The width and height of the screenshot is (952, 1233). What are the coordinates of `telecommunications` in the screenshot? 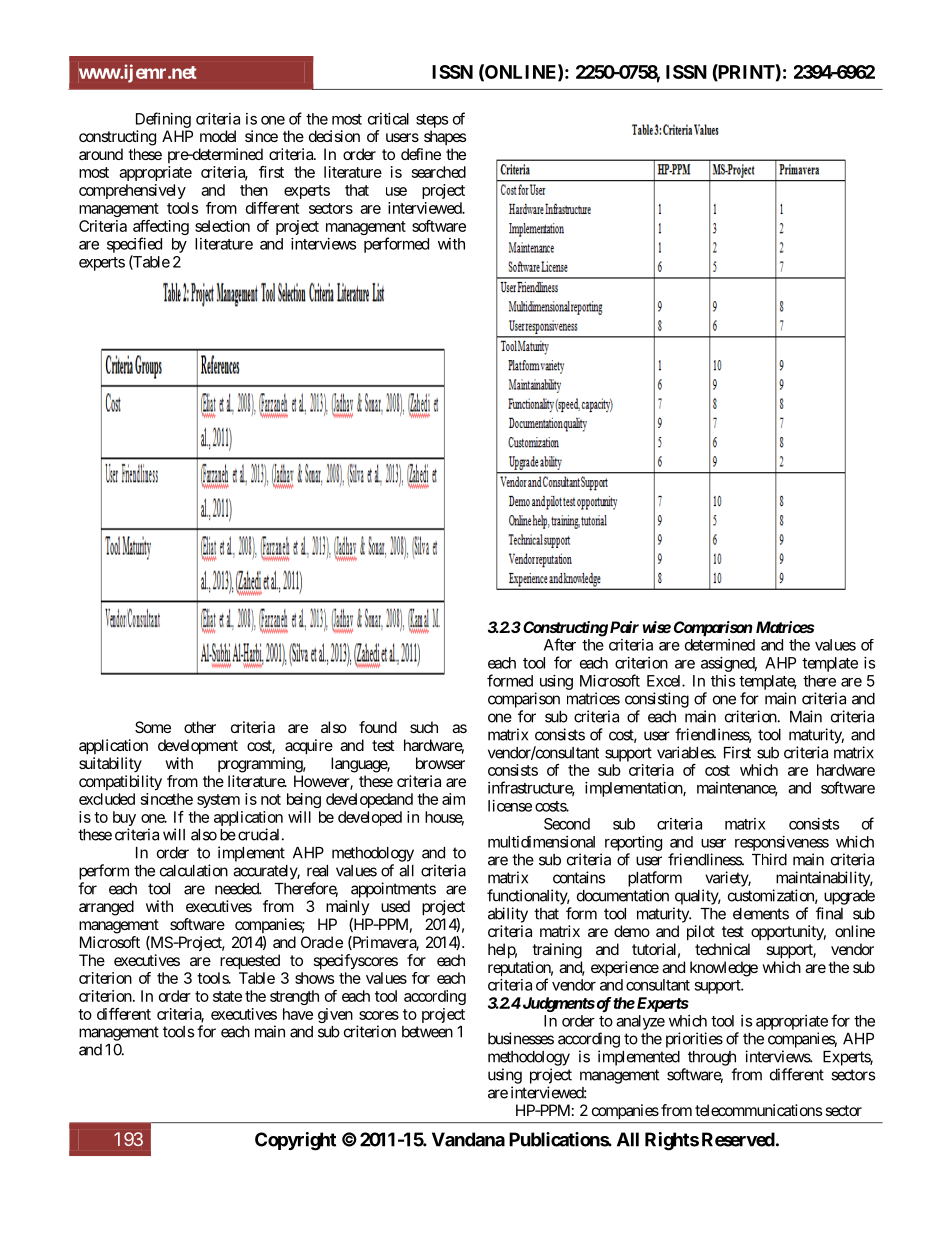 It's located at (759, 1110).
